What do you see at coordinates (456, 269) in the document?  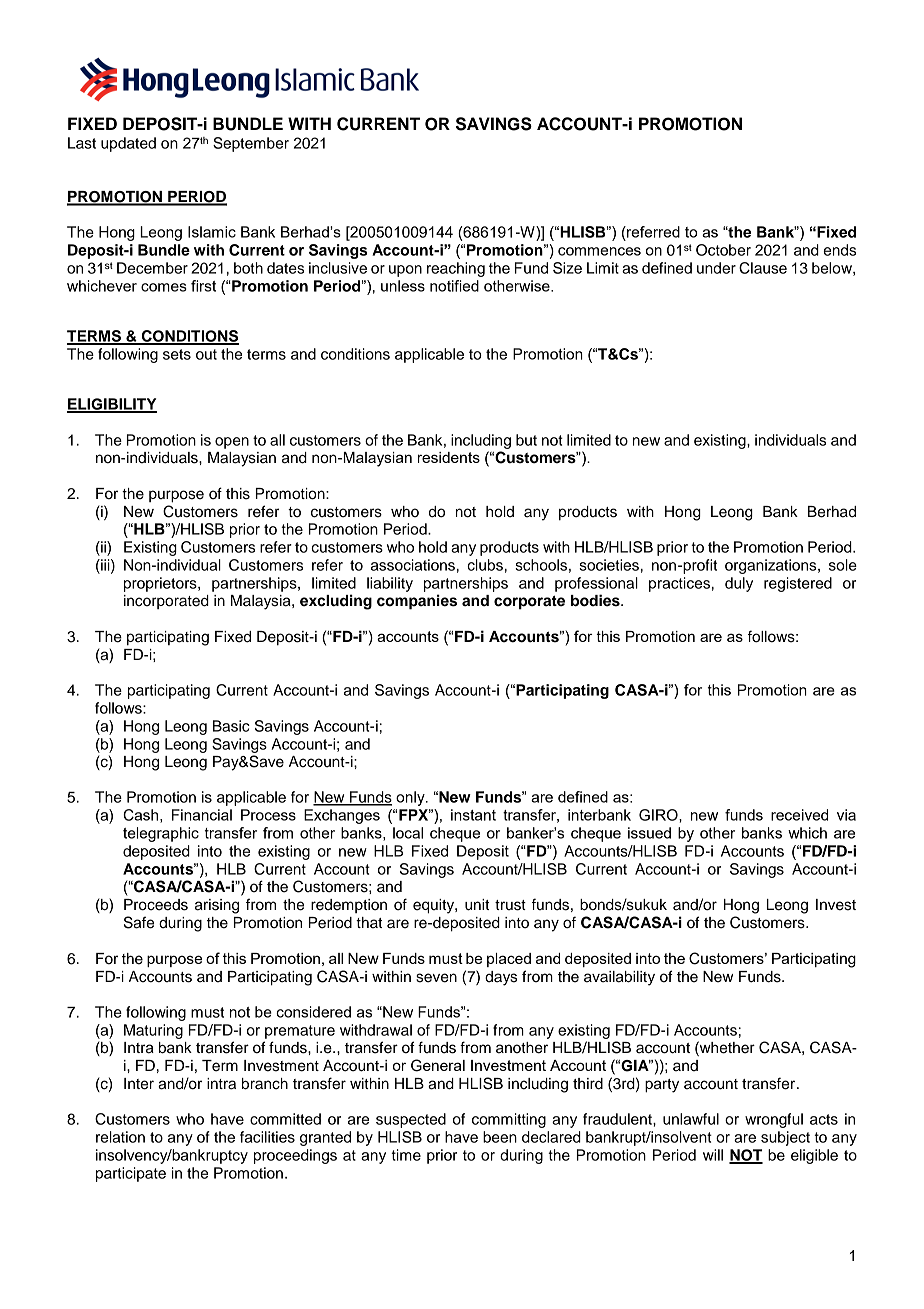 I see `reaching` at bounding box center [456, 269].
